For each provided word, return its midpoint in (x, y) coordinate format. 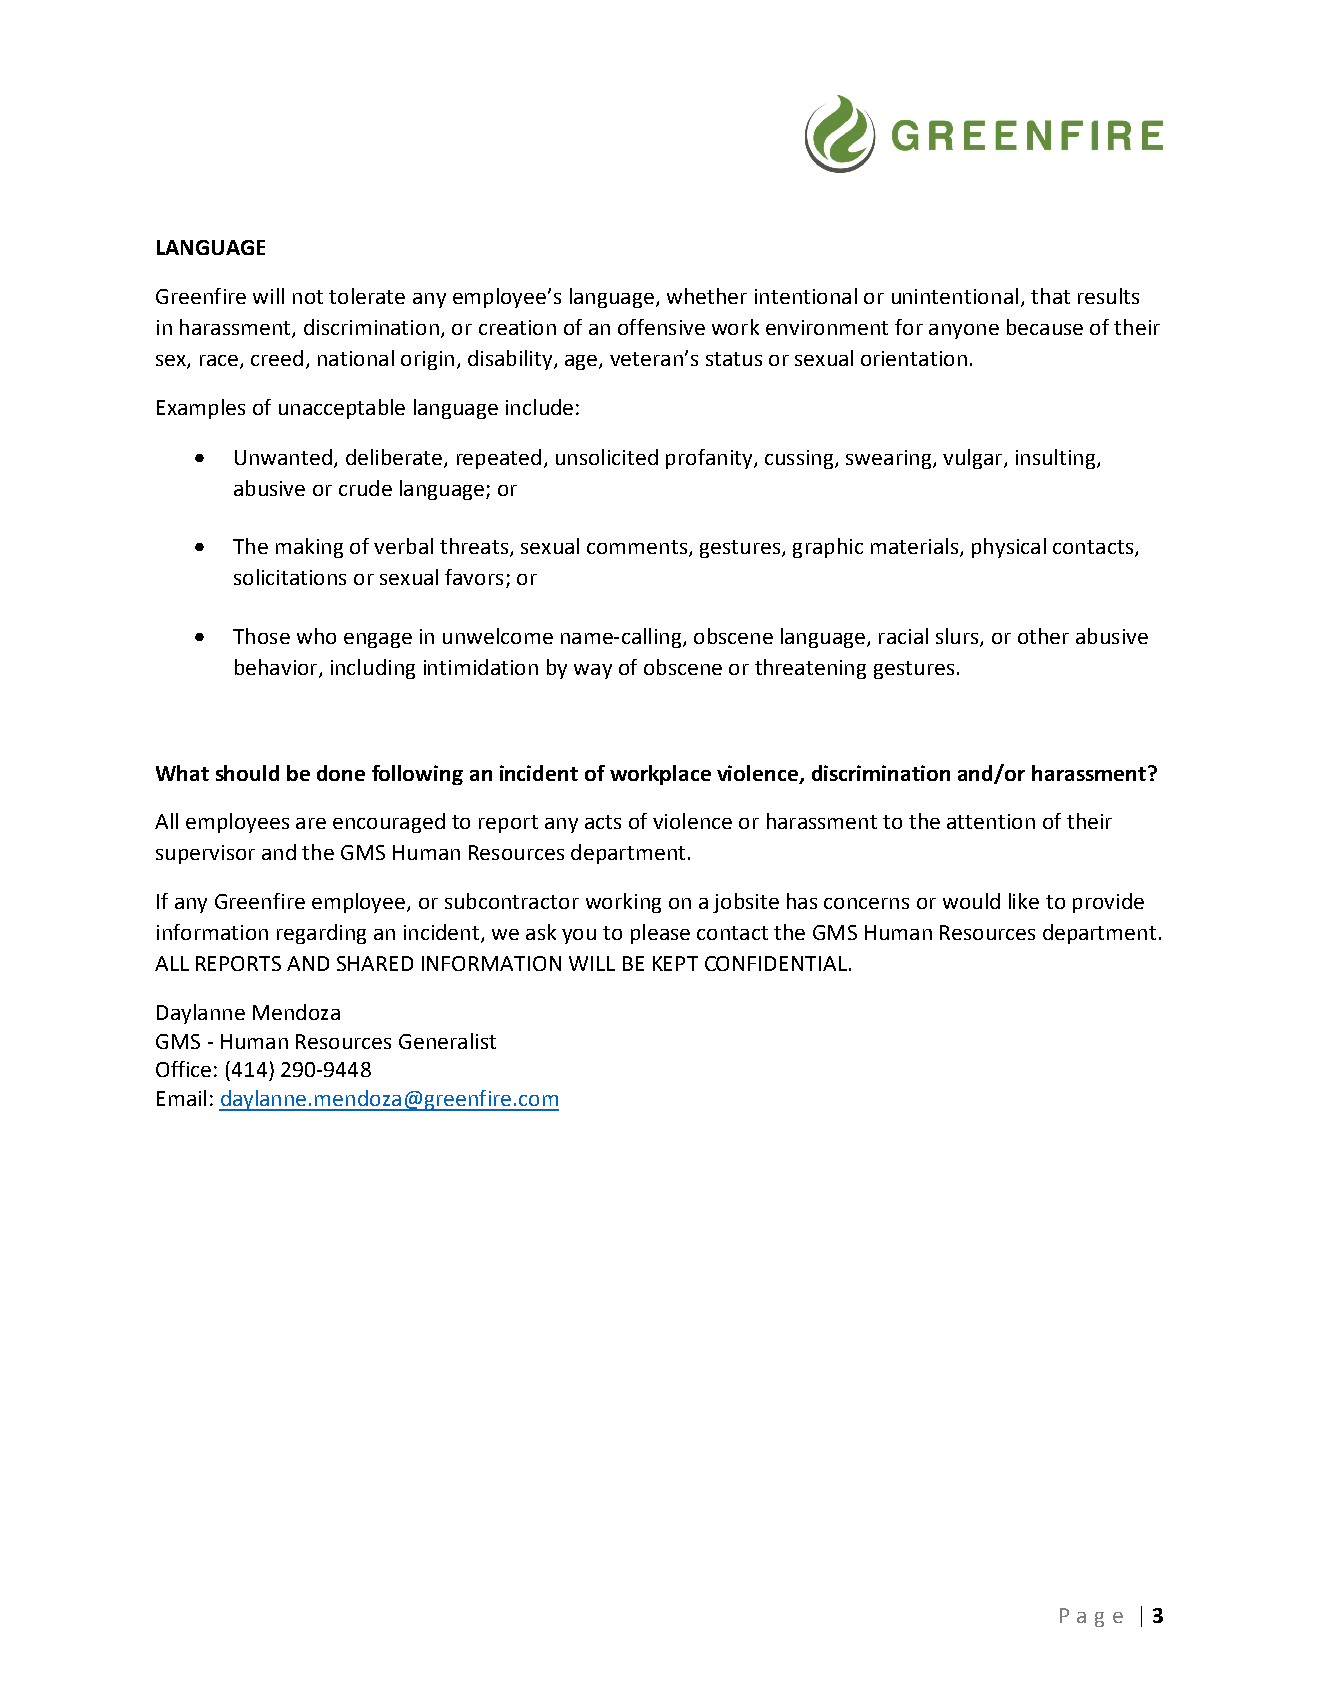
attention (991, 821)
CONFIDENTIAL (776, 963)
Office (183, 1069)
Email (181, 1098)
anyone (964, 331)
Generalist (447, 1041)
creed (277, 358)
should (247, 773)
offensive (661, 327)
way (593, 671)
